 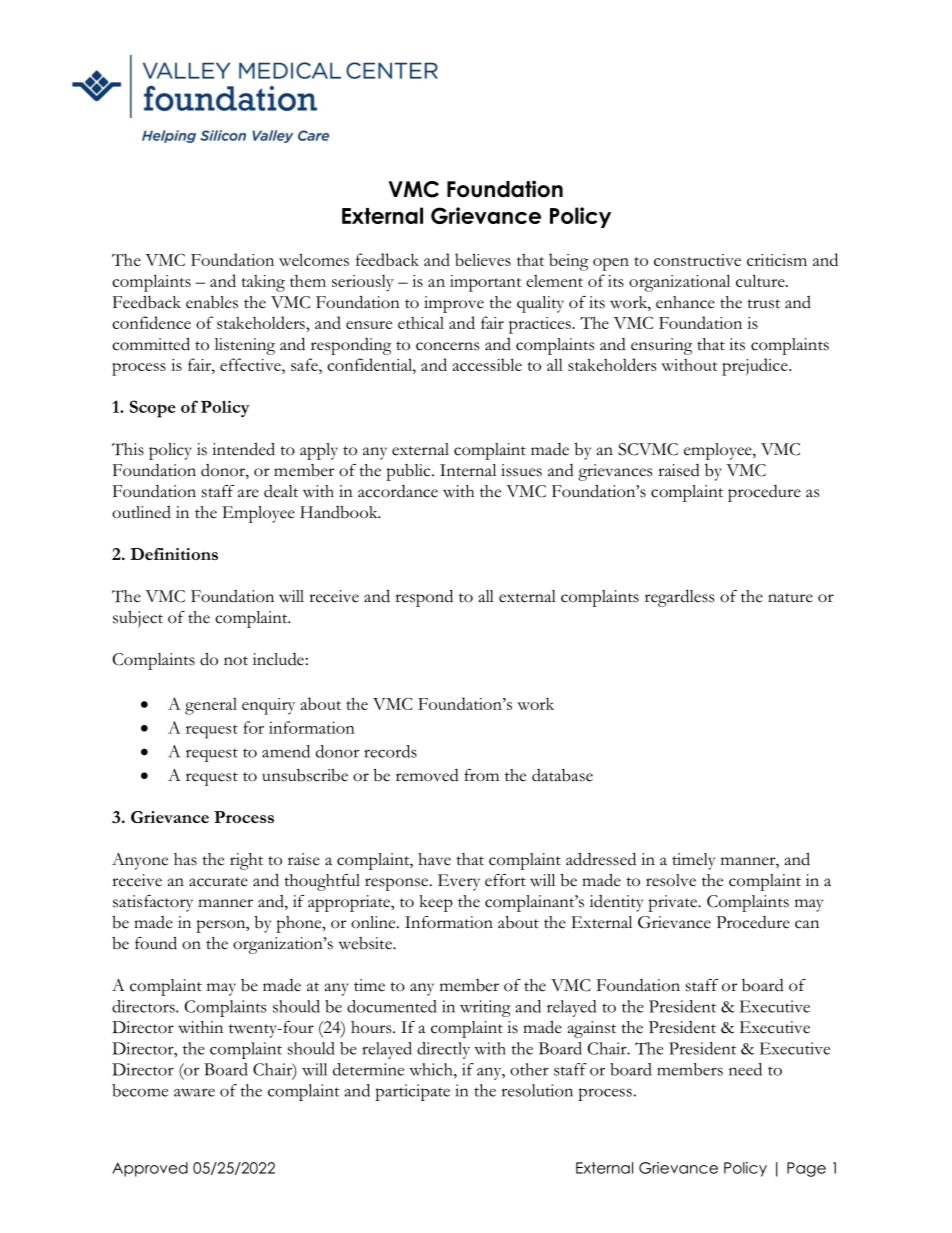 What do you see at coordinates (212, 302) in the image?
I see `enables` at bounding box center [212, 302].
